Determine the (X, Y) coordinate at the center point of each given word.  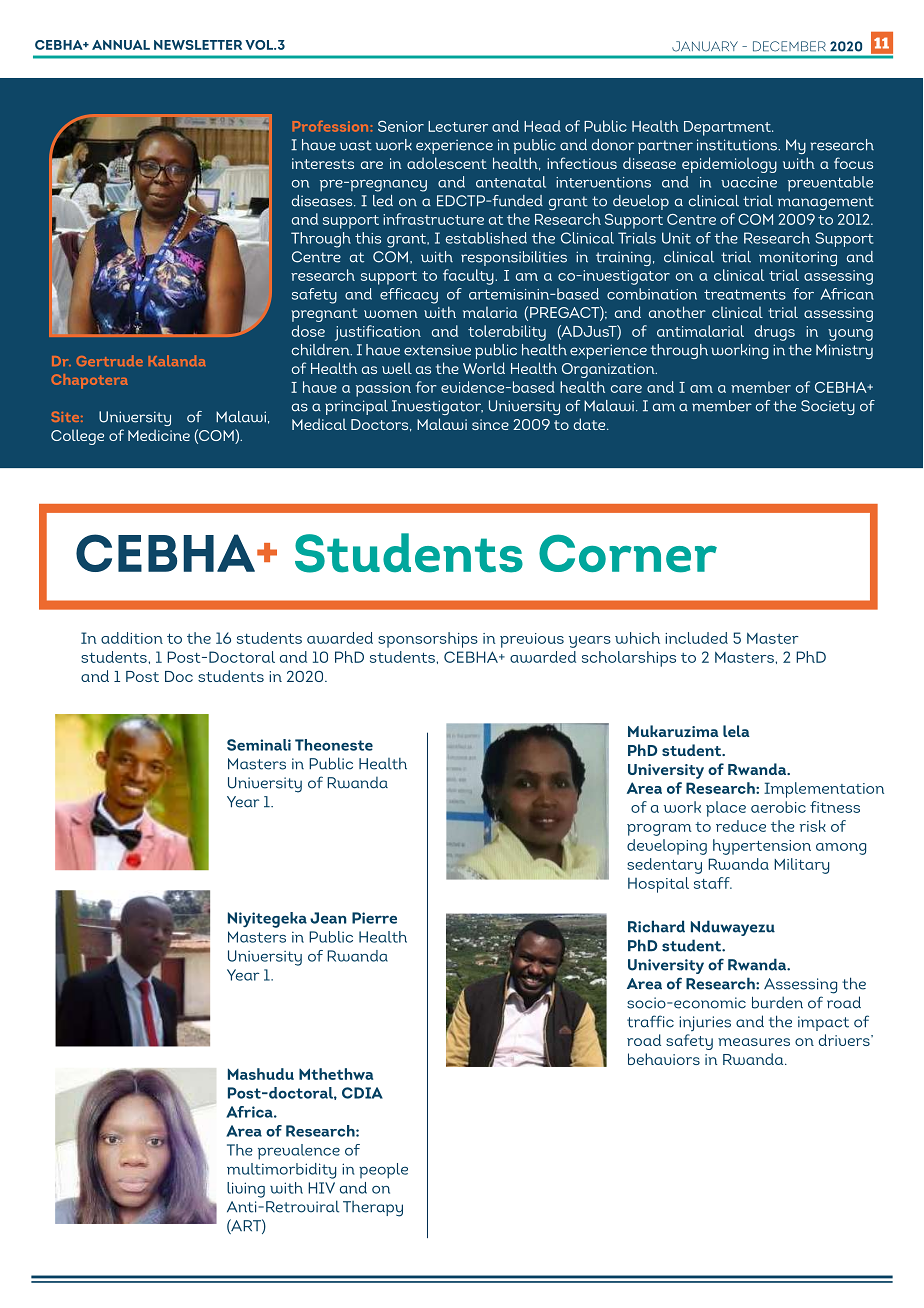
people (383, 1171)
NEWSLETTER (198, 45)
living (246, 1190)
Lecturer (458, 126)
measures (754, 1042)
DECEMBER (789, 46)
